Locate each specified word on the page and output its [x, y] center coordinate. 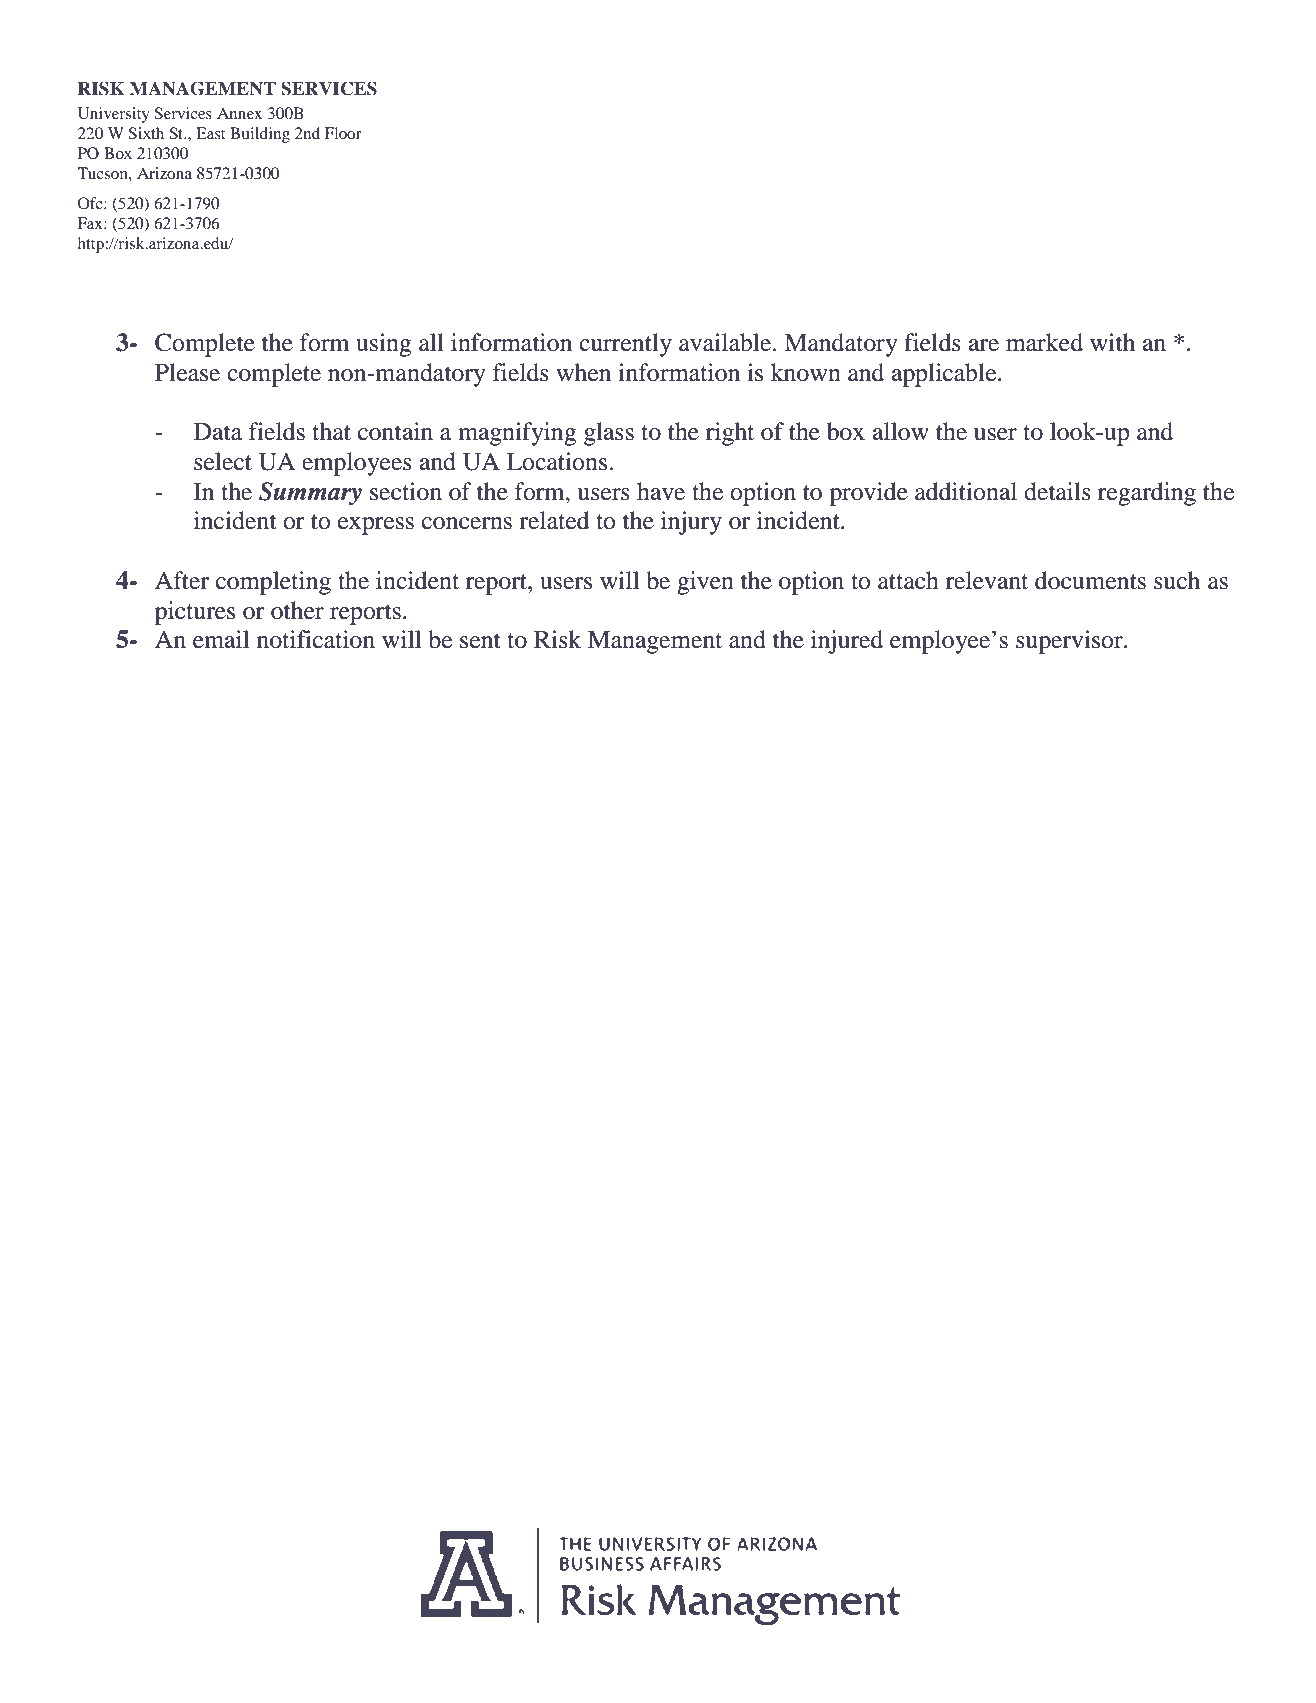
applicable [945, 375]
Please [187, 372]
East [210, 133]
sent [480, 641]
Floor [343, 133]
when [583, 372]
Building [260, 135]
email [221, 639]
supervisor [1070, 642]
